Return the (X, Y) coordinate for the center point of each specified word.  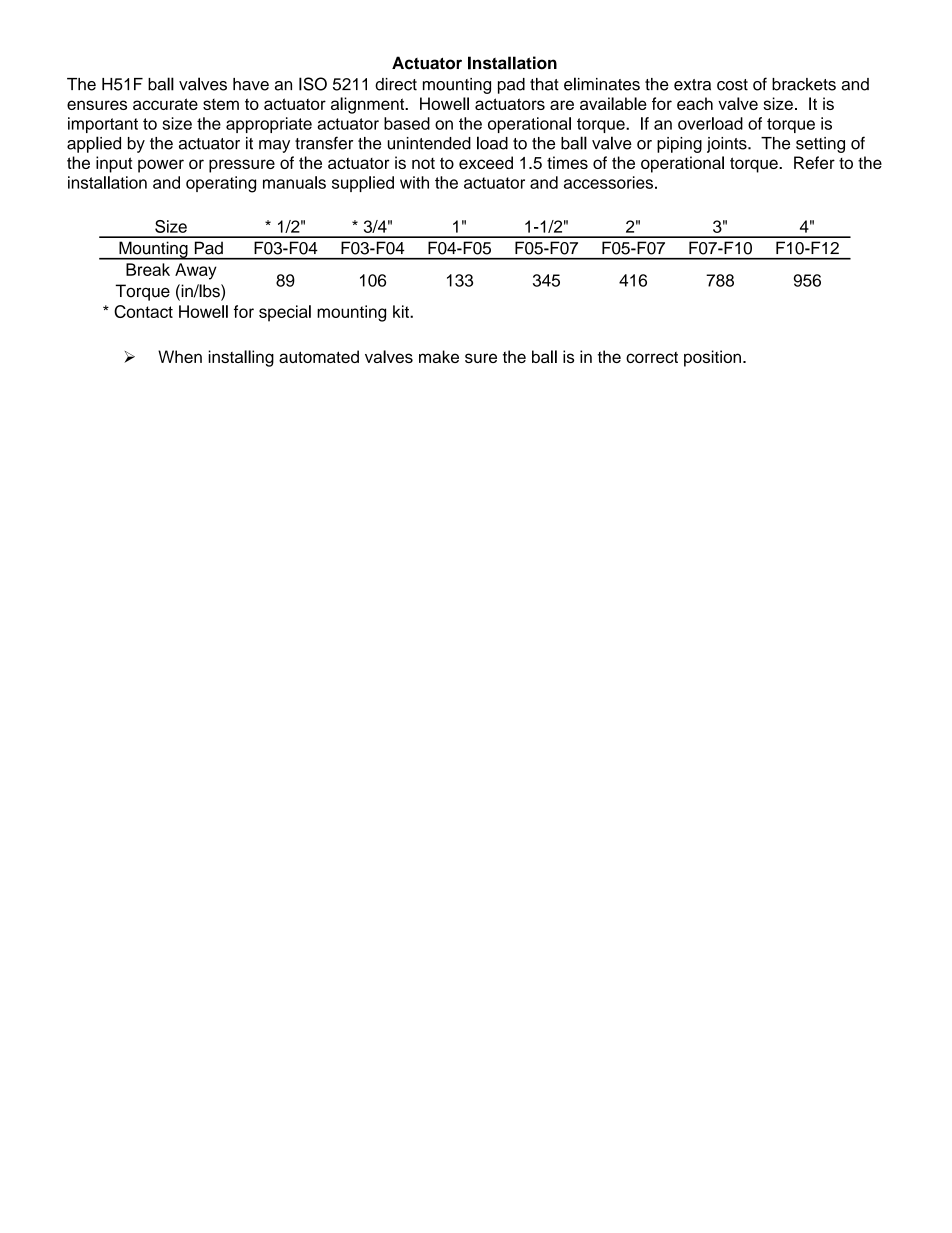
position (712, 358)
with (414, 182)
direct (396, 84)
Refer (814, 162)
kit (402, 311)
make (439, 356)
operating (221, 184)
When (180, 356)
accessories (608, 182)
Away (196, 271)
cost (732, 85)
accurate (165, 104)
